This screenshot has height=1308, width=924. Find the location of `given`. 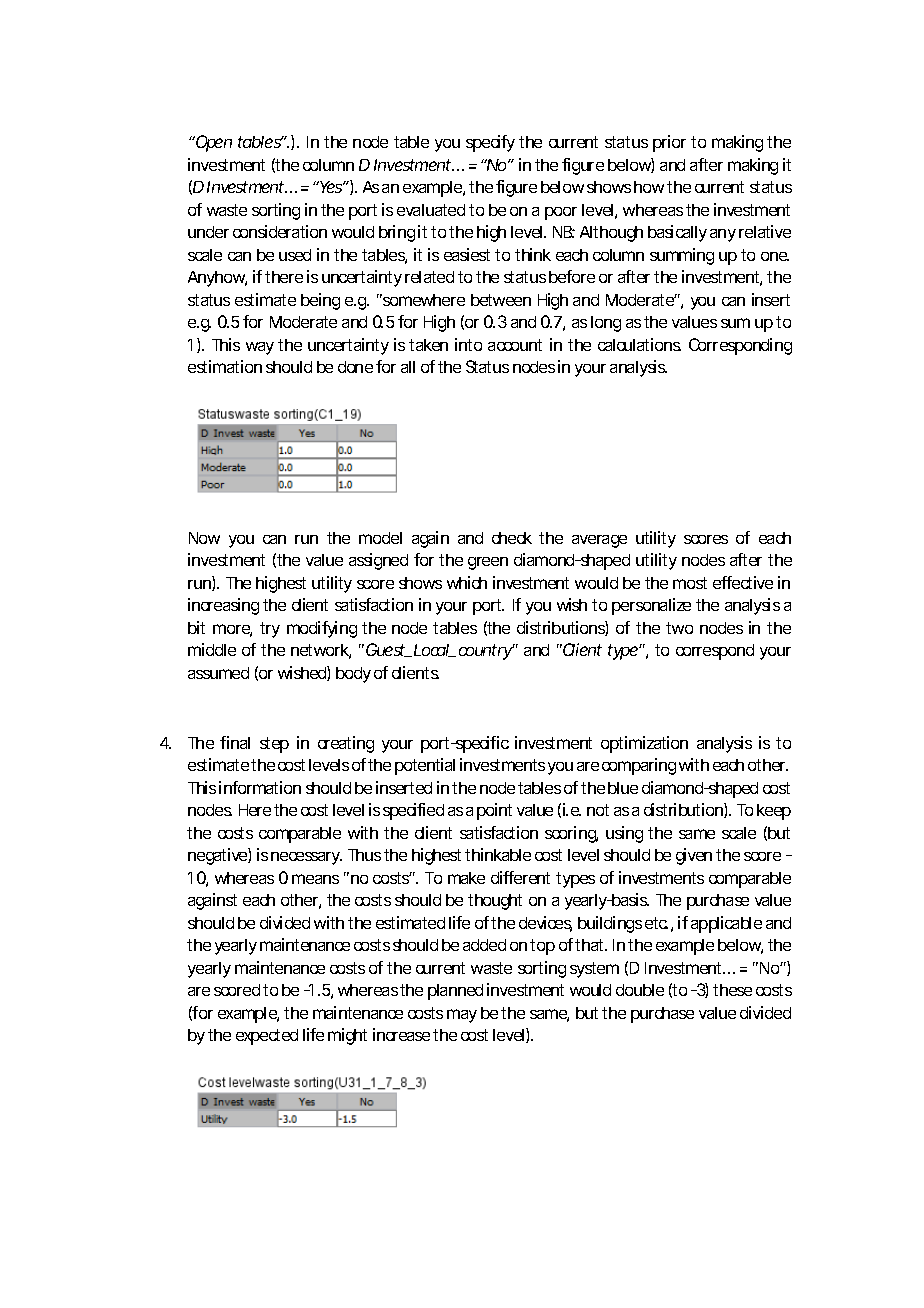

given is located at coordinates (694, 856).
